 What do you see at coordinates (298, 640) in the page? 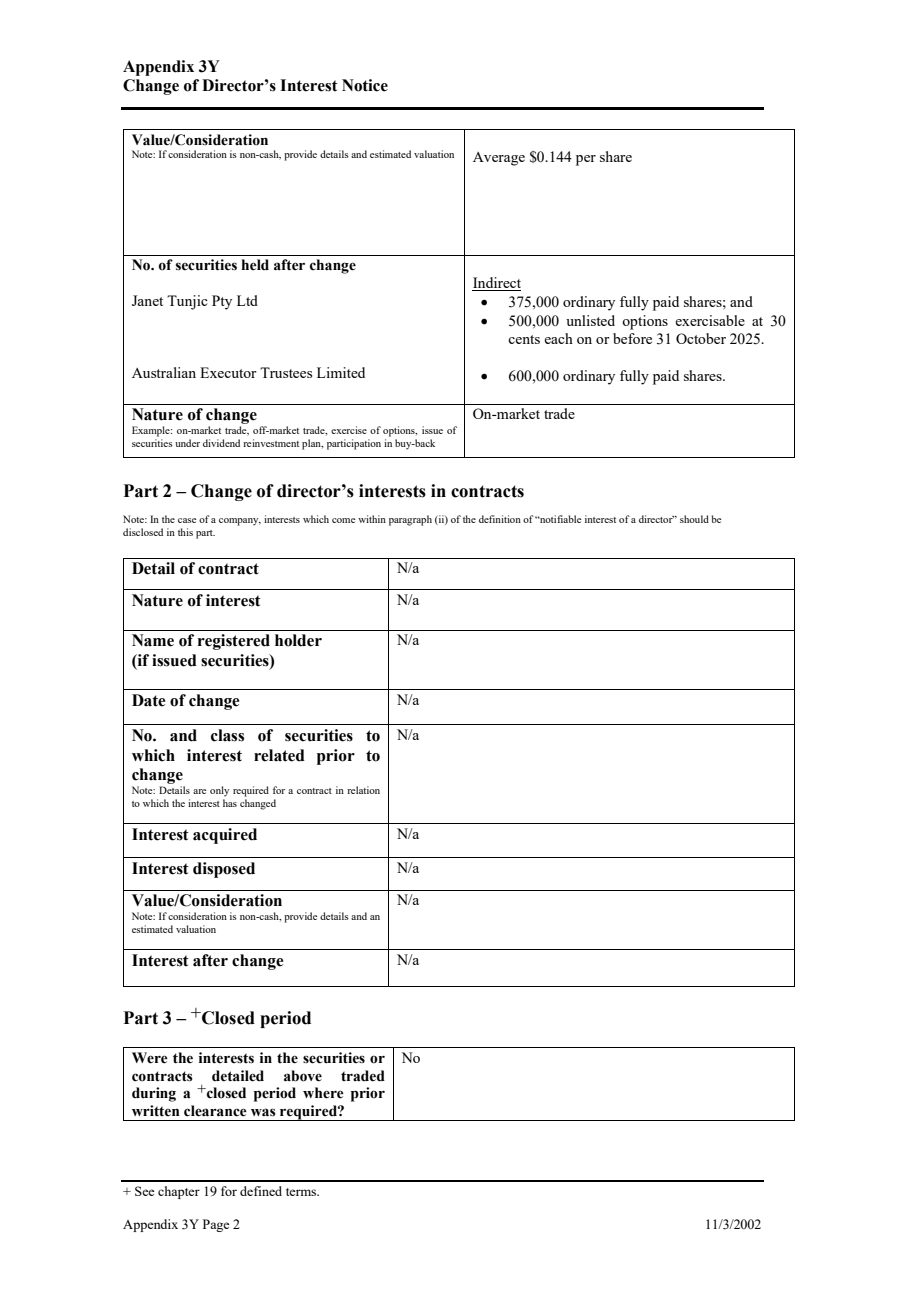
I see `holder` at bounding box center [298, 640].
